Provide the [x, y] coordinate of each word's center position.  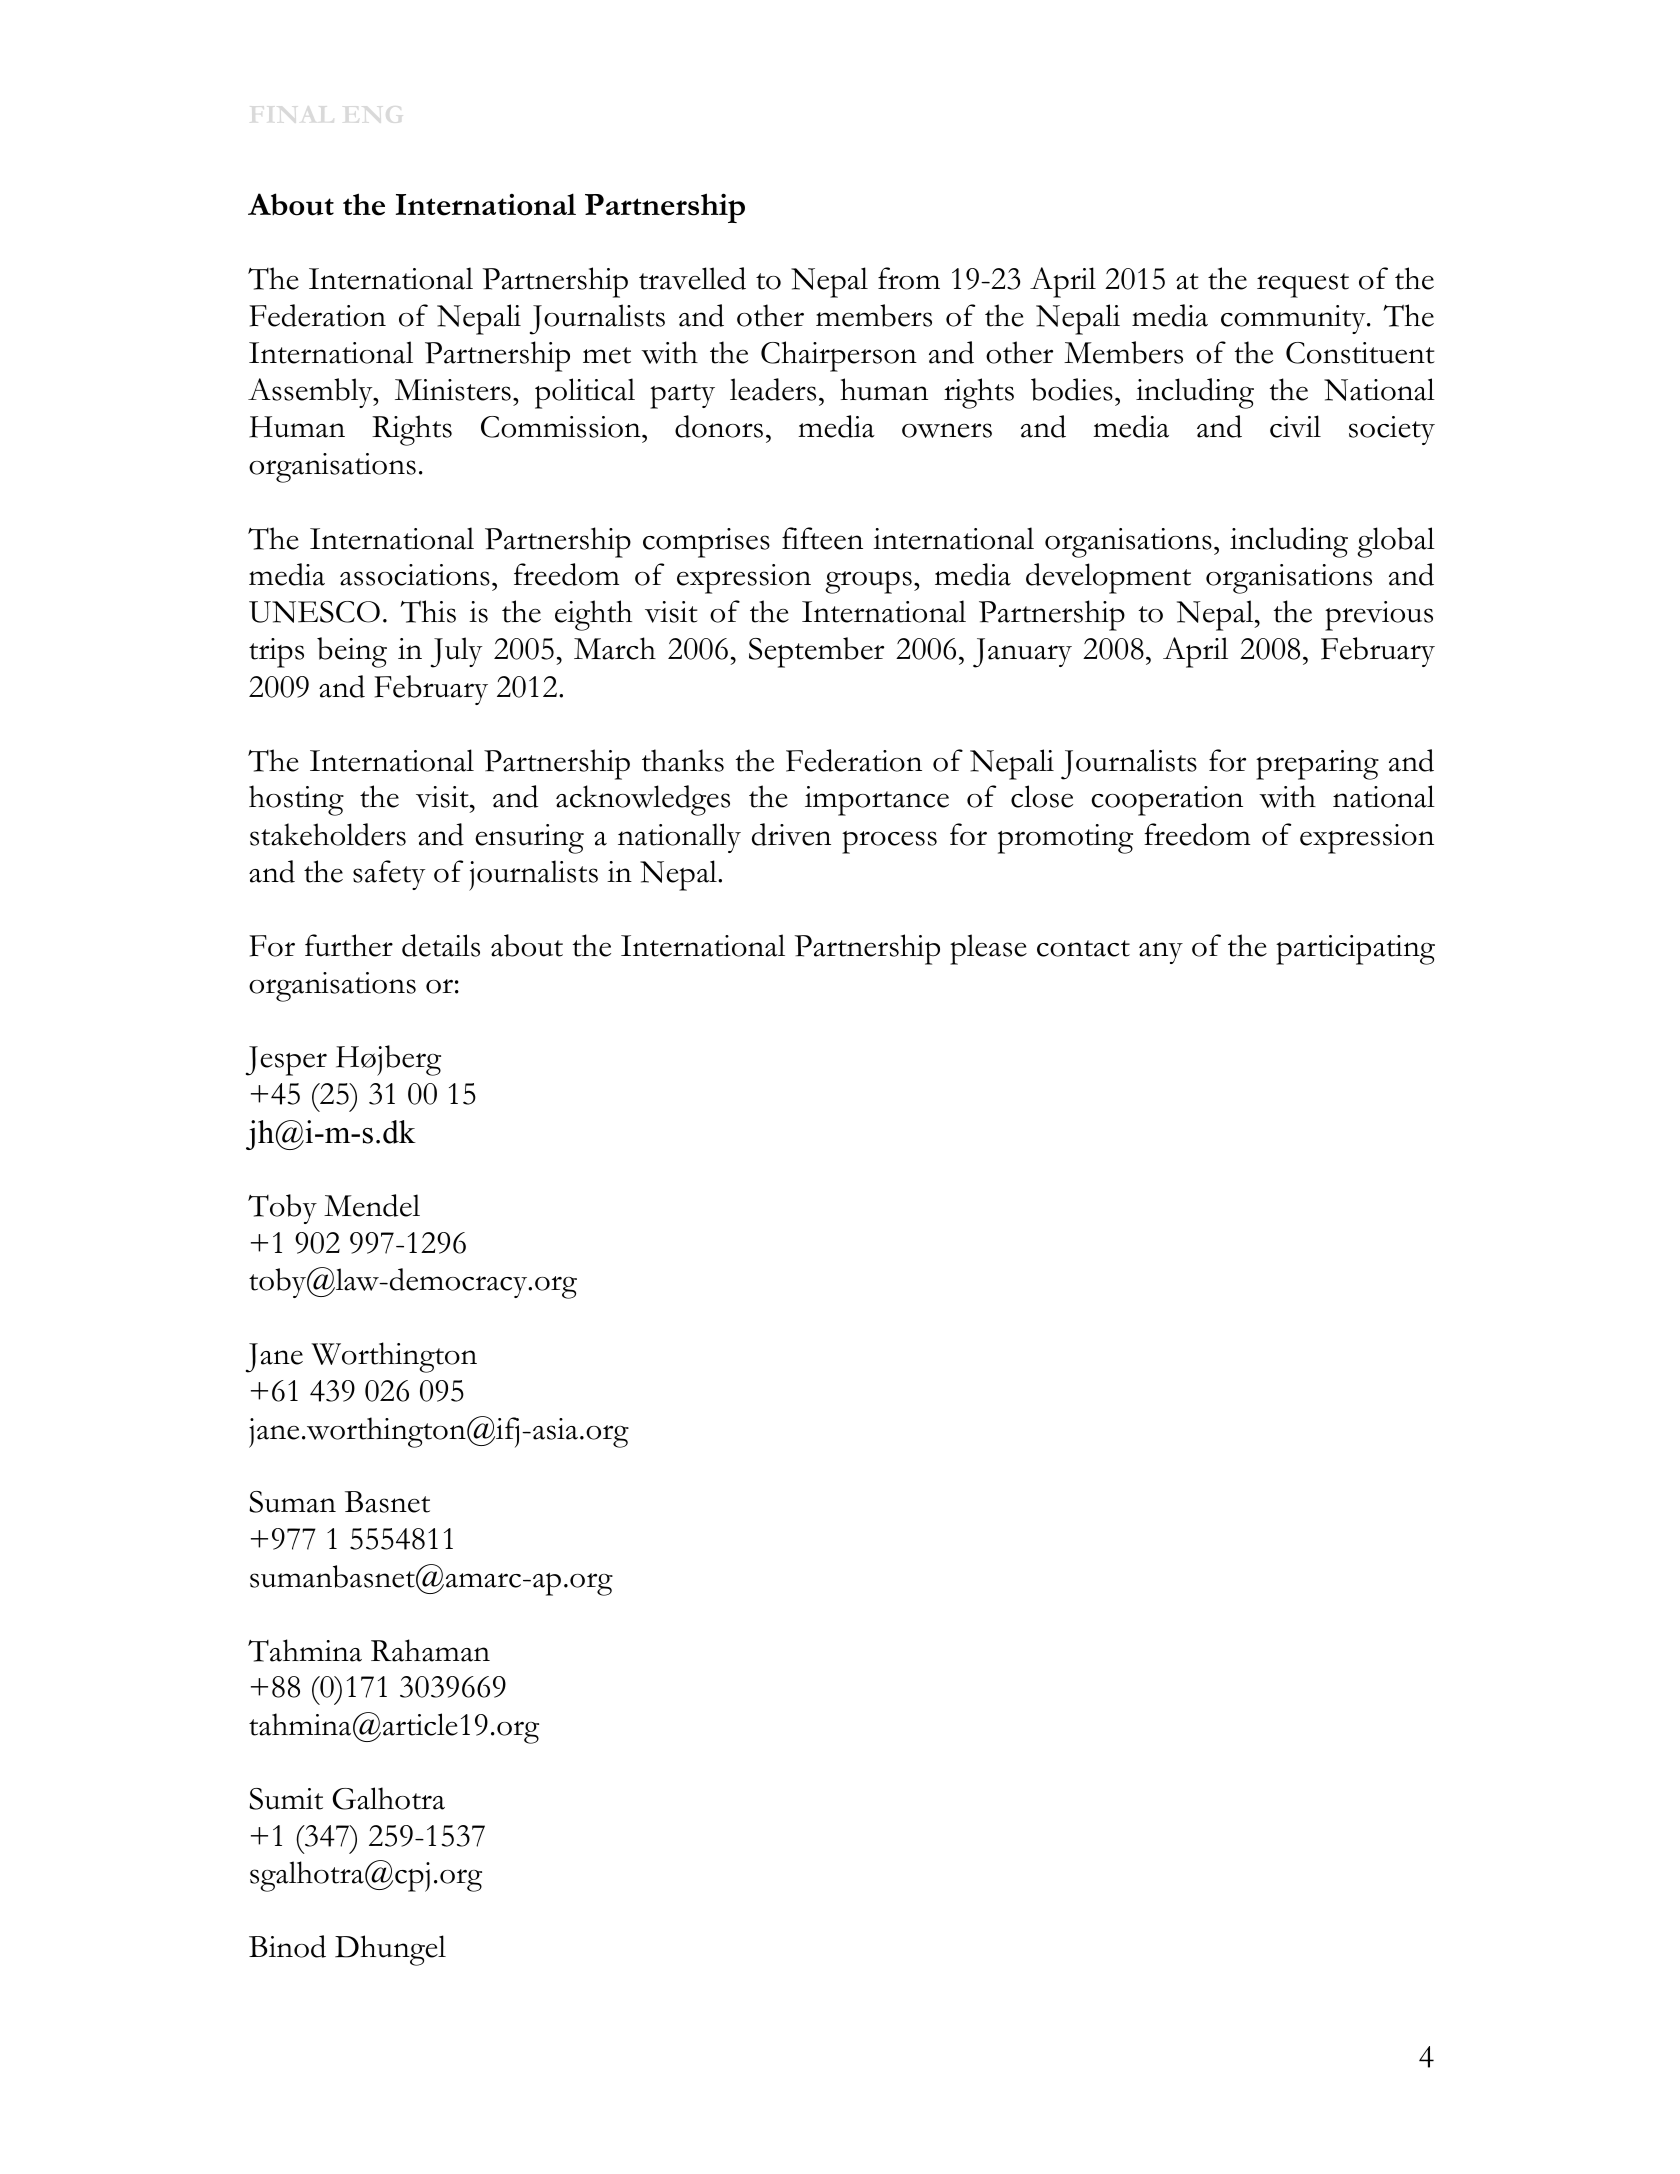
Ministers [453, 390]
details [441, 945]
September [816, 652]
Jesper [286, 1061]
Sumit [286, 1799]
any [1161, 953]
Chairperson [839, 356]
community [1294, 319]
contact [1083, 948]
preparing [1317, 765]
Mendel [372, 1205]
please [988, 949]
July [456, 652]
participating [1355, 950]
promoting [1065, 839]
